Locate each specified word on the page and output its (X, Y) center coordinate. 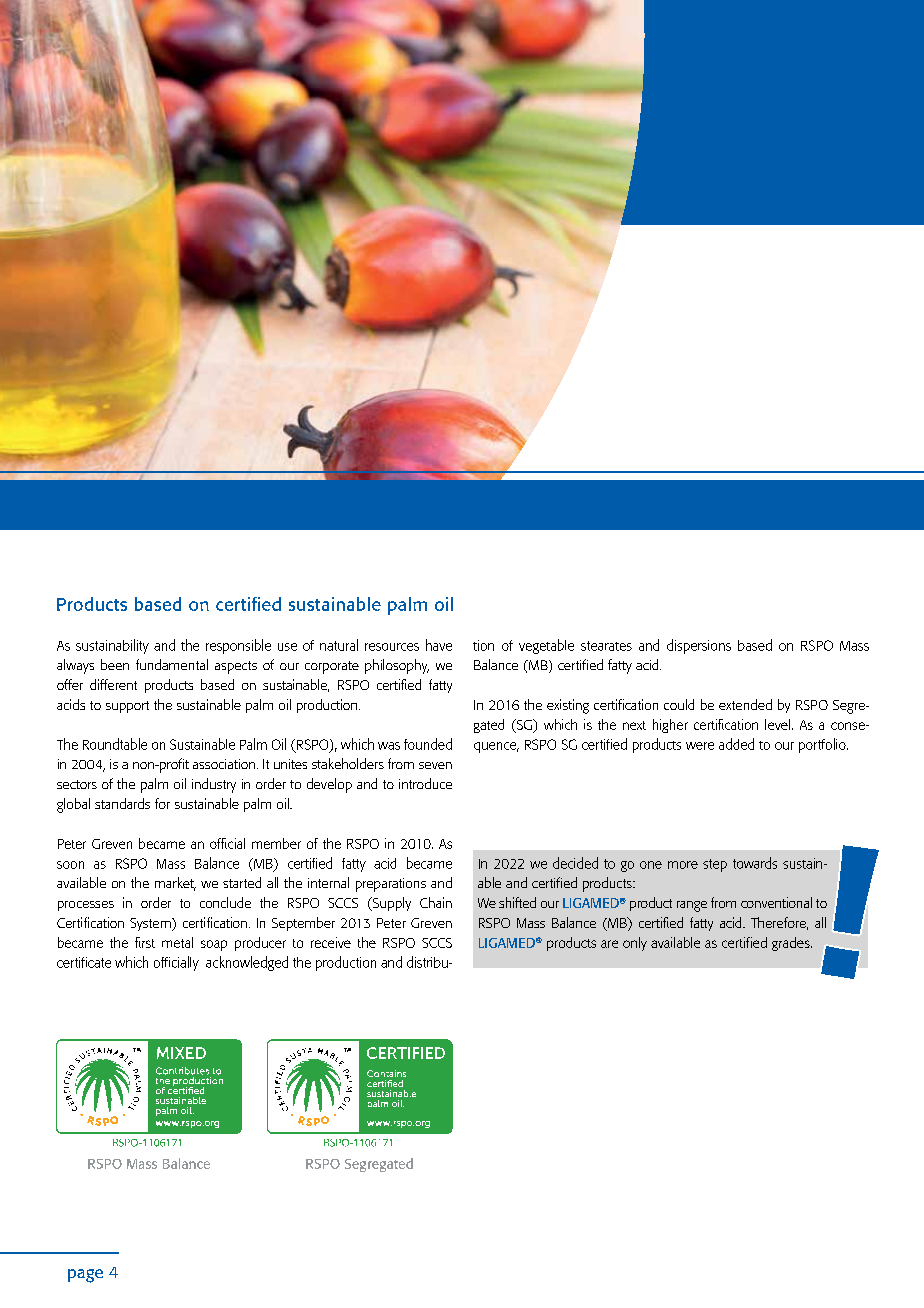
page (85, 1276)
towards (755, 863)
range (692, 906)
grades (792, 944)
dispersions (699, 646)
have (439, 645)
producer (260, 944)
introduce (425, 783)
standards (122, 803)
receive (331, 942)
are (609, 944)
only (635, 944)
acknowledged (247, 963)
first (145, 942)
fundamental (172, 664)
